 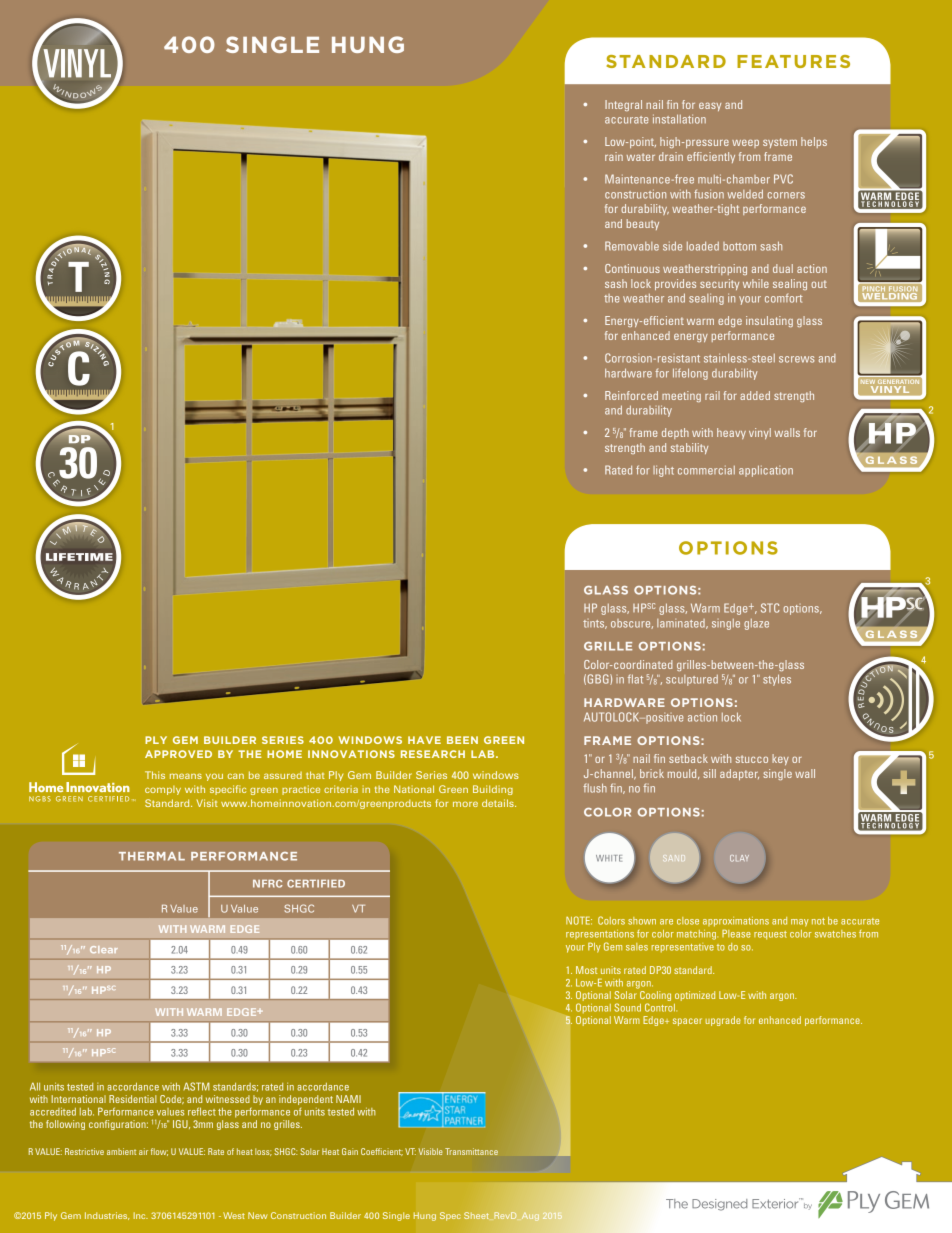 What do you see at coordinates (462, 740) in the image?
I see `BEEN` at bounding box center [462, 740].
